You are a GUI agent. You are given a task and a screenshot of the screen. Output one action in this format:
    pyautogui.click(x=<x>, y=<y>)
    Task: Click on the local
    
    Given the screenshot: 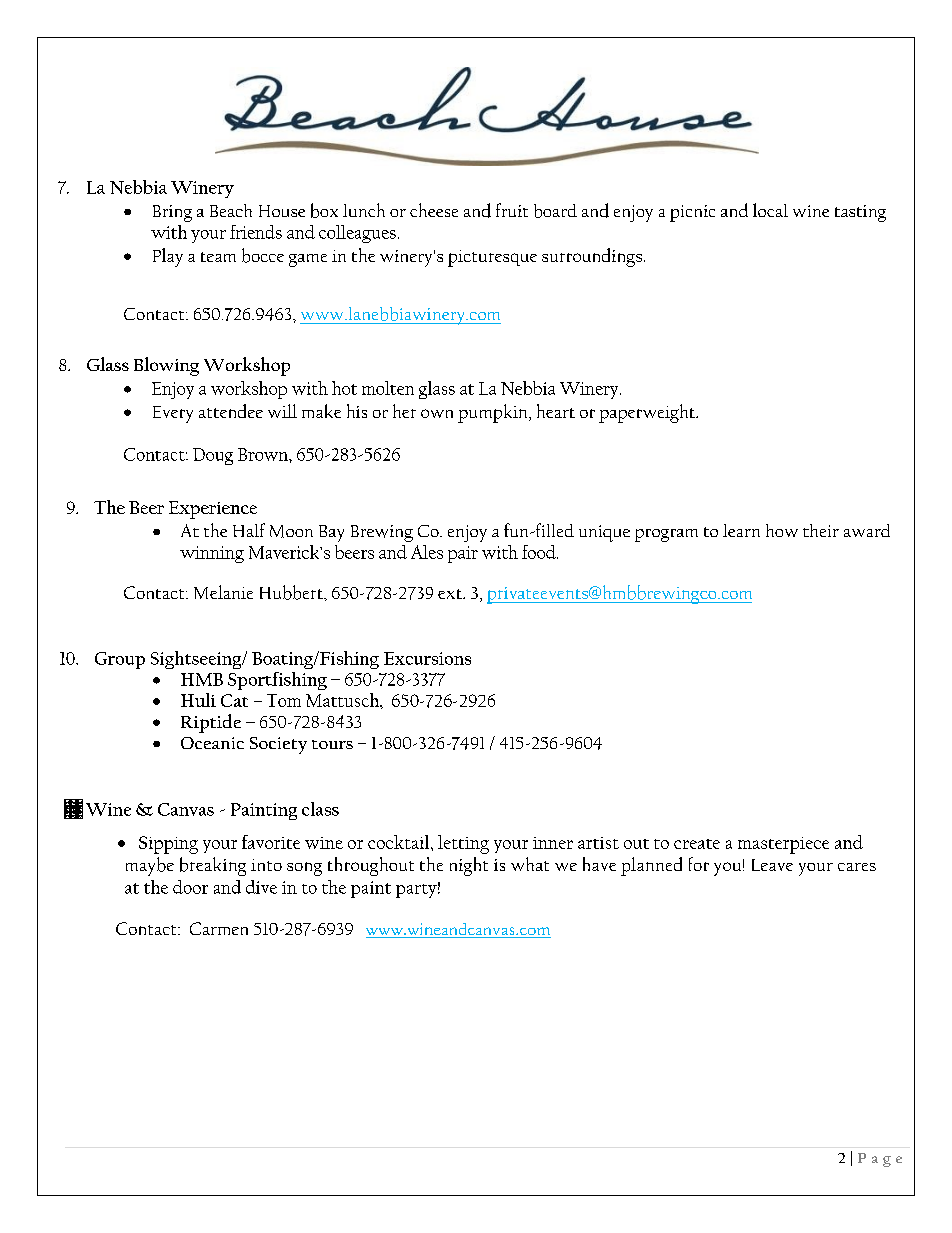 What is the action you would take?
    pyautogui.click(x=770, y=210)
